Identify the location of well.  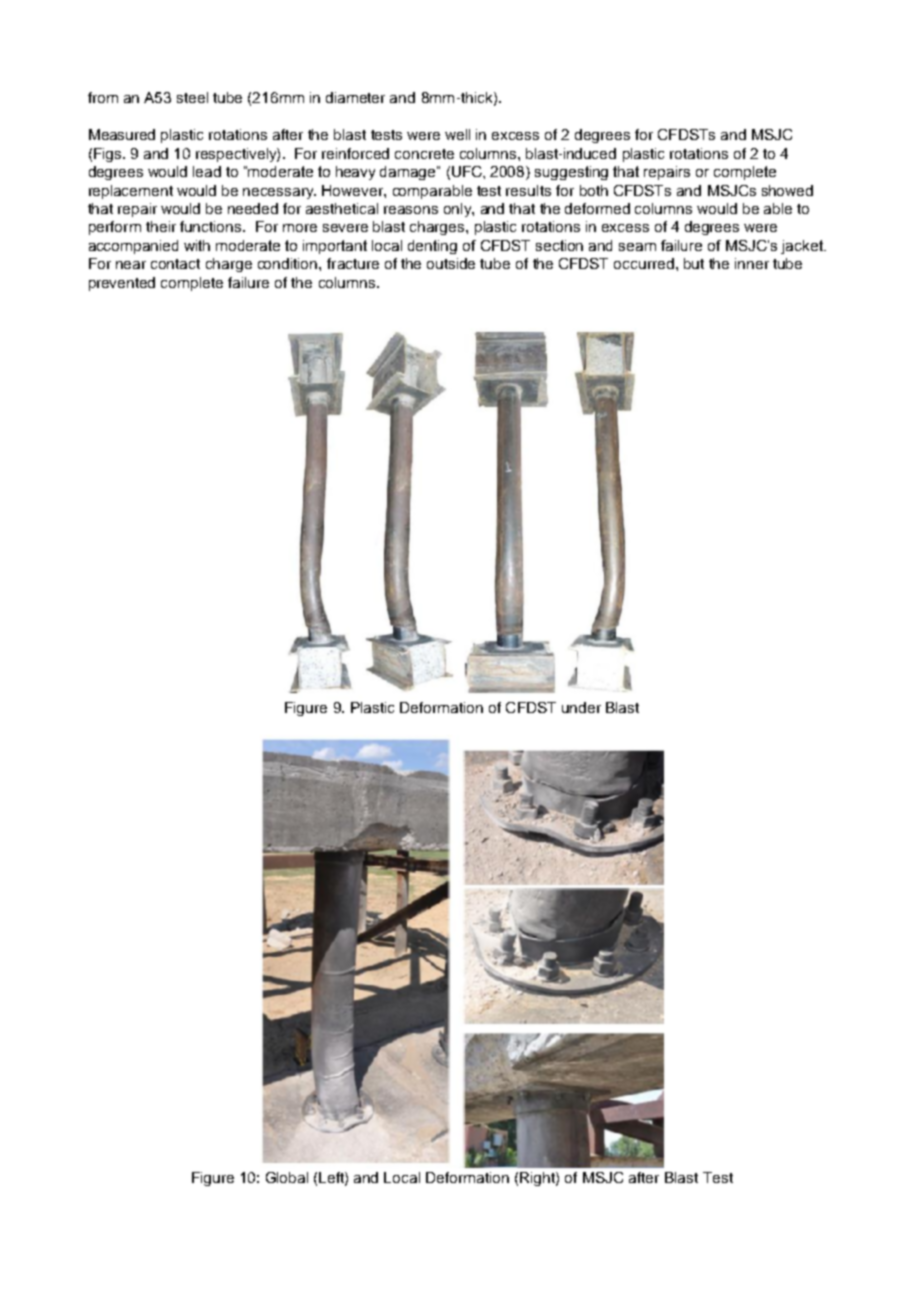
(457, 134).
